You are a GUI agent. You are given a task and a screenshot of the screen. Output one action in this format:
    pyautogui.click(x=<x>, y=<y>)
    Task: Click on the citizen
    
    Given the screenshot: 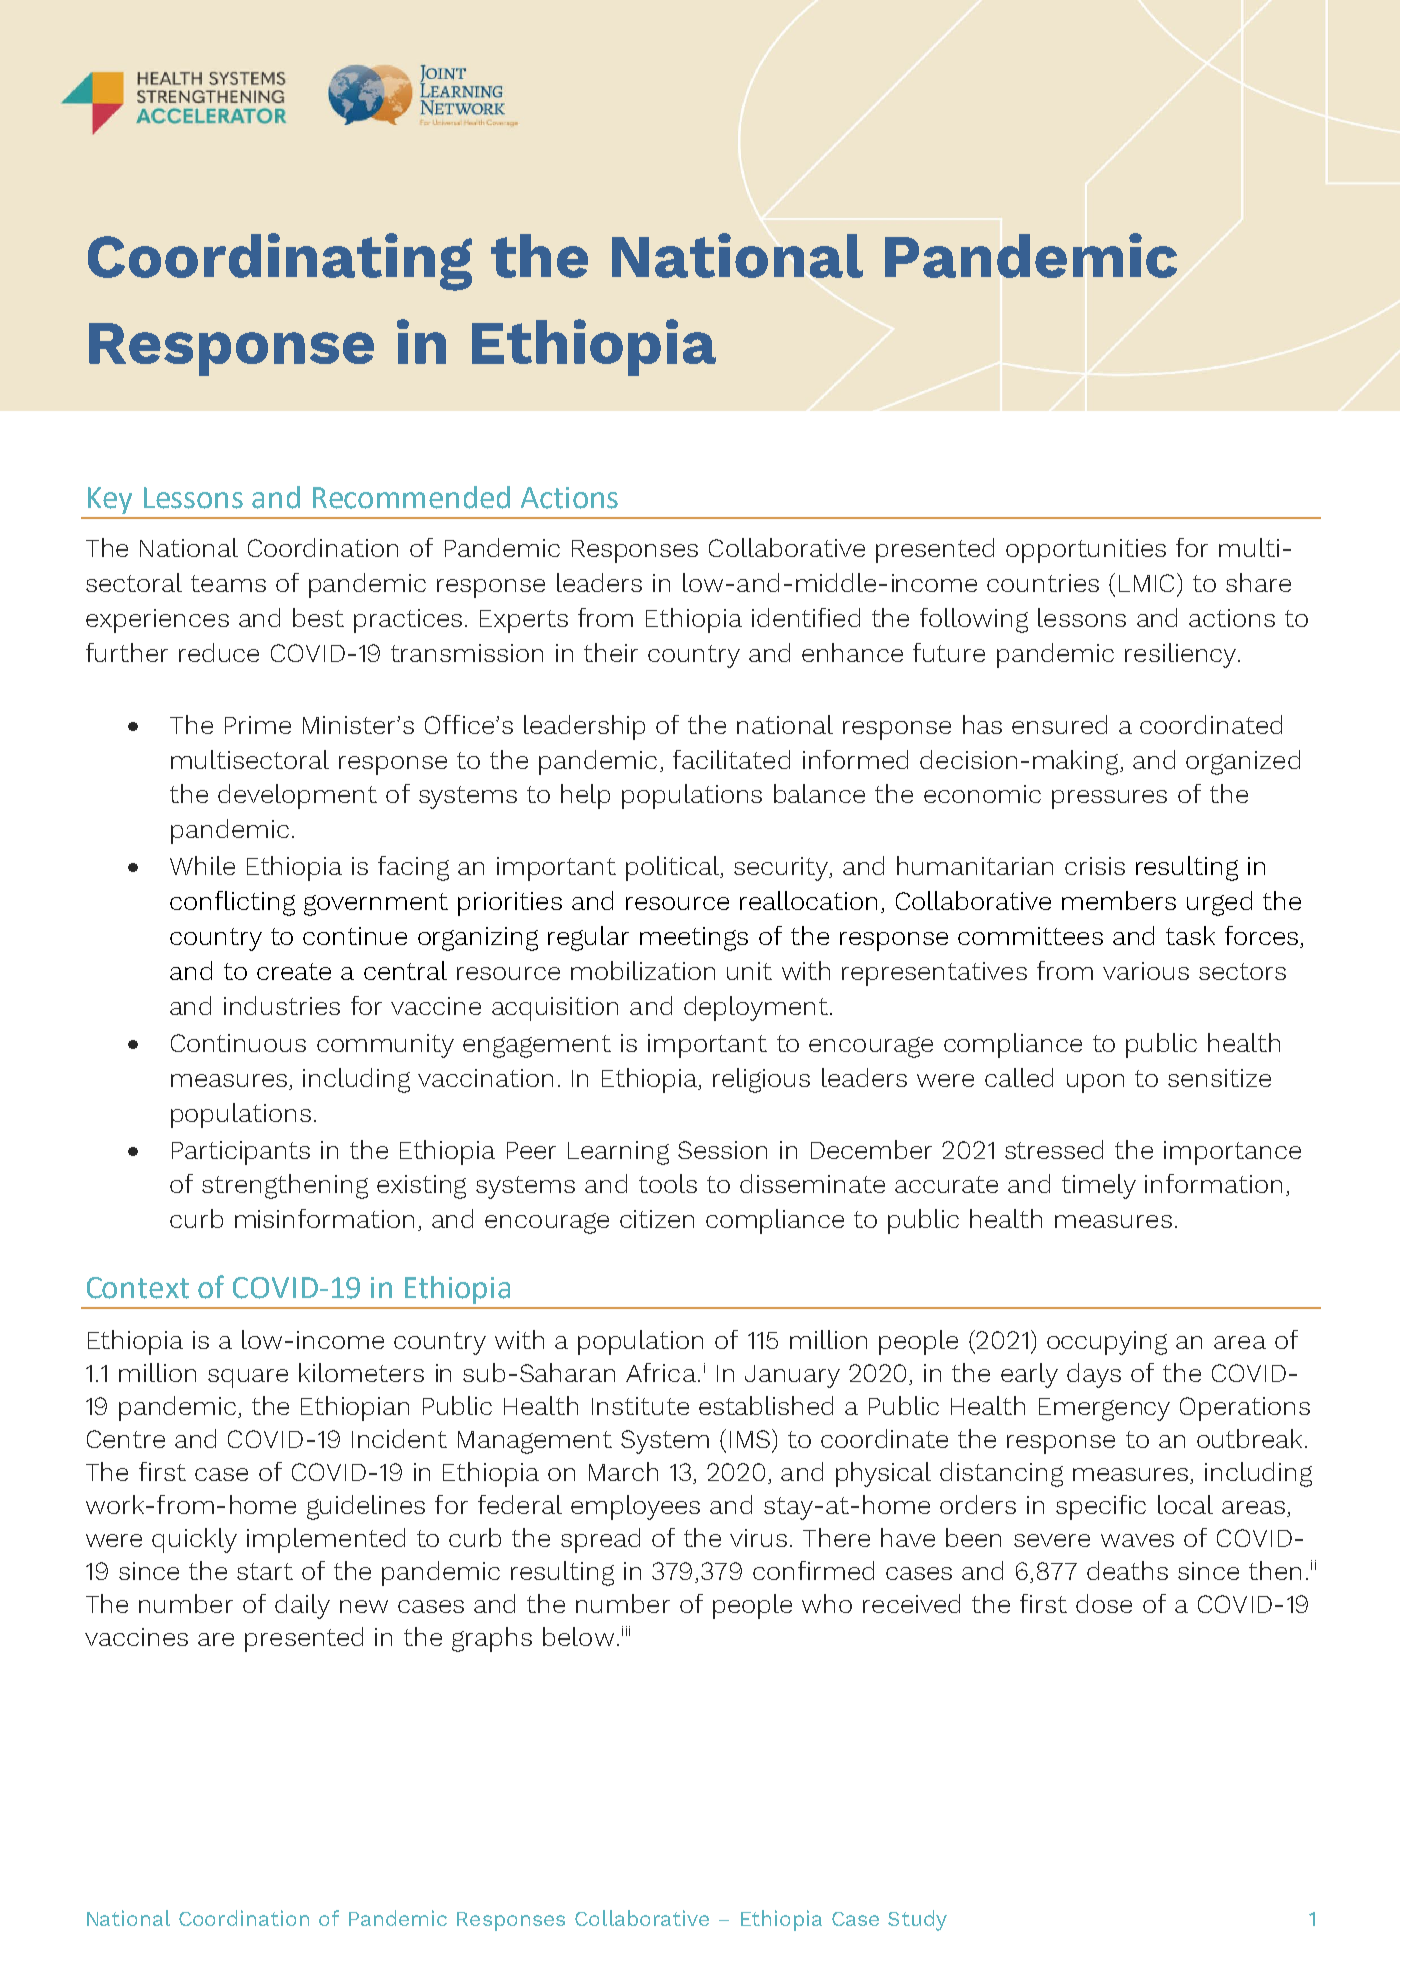 What is the action you would take?
    pyautogui.click(x=657, y=1219)
